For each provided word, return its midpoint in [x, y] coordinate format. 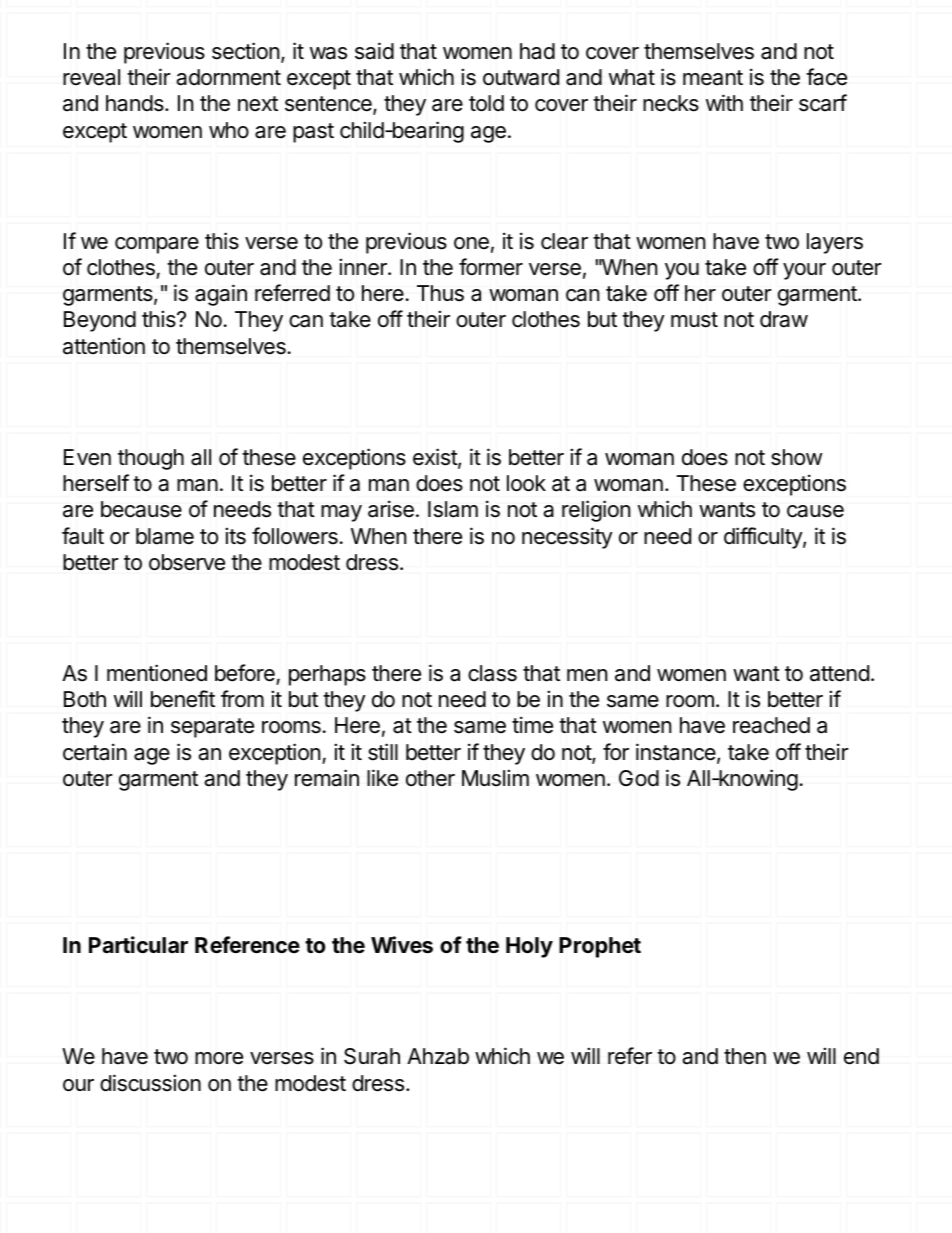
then [745, 1056]
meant [713, 78]
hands [136, 103]
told [486, 103]
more [219, 1058]
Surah [372, 1056]
